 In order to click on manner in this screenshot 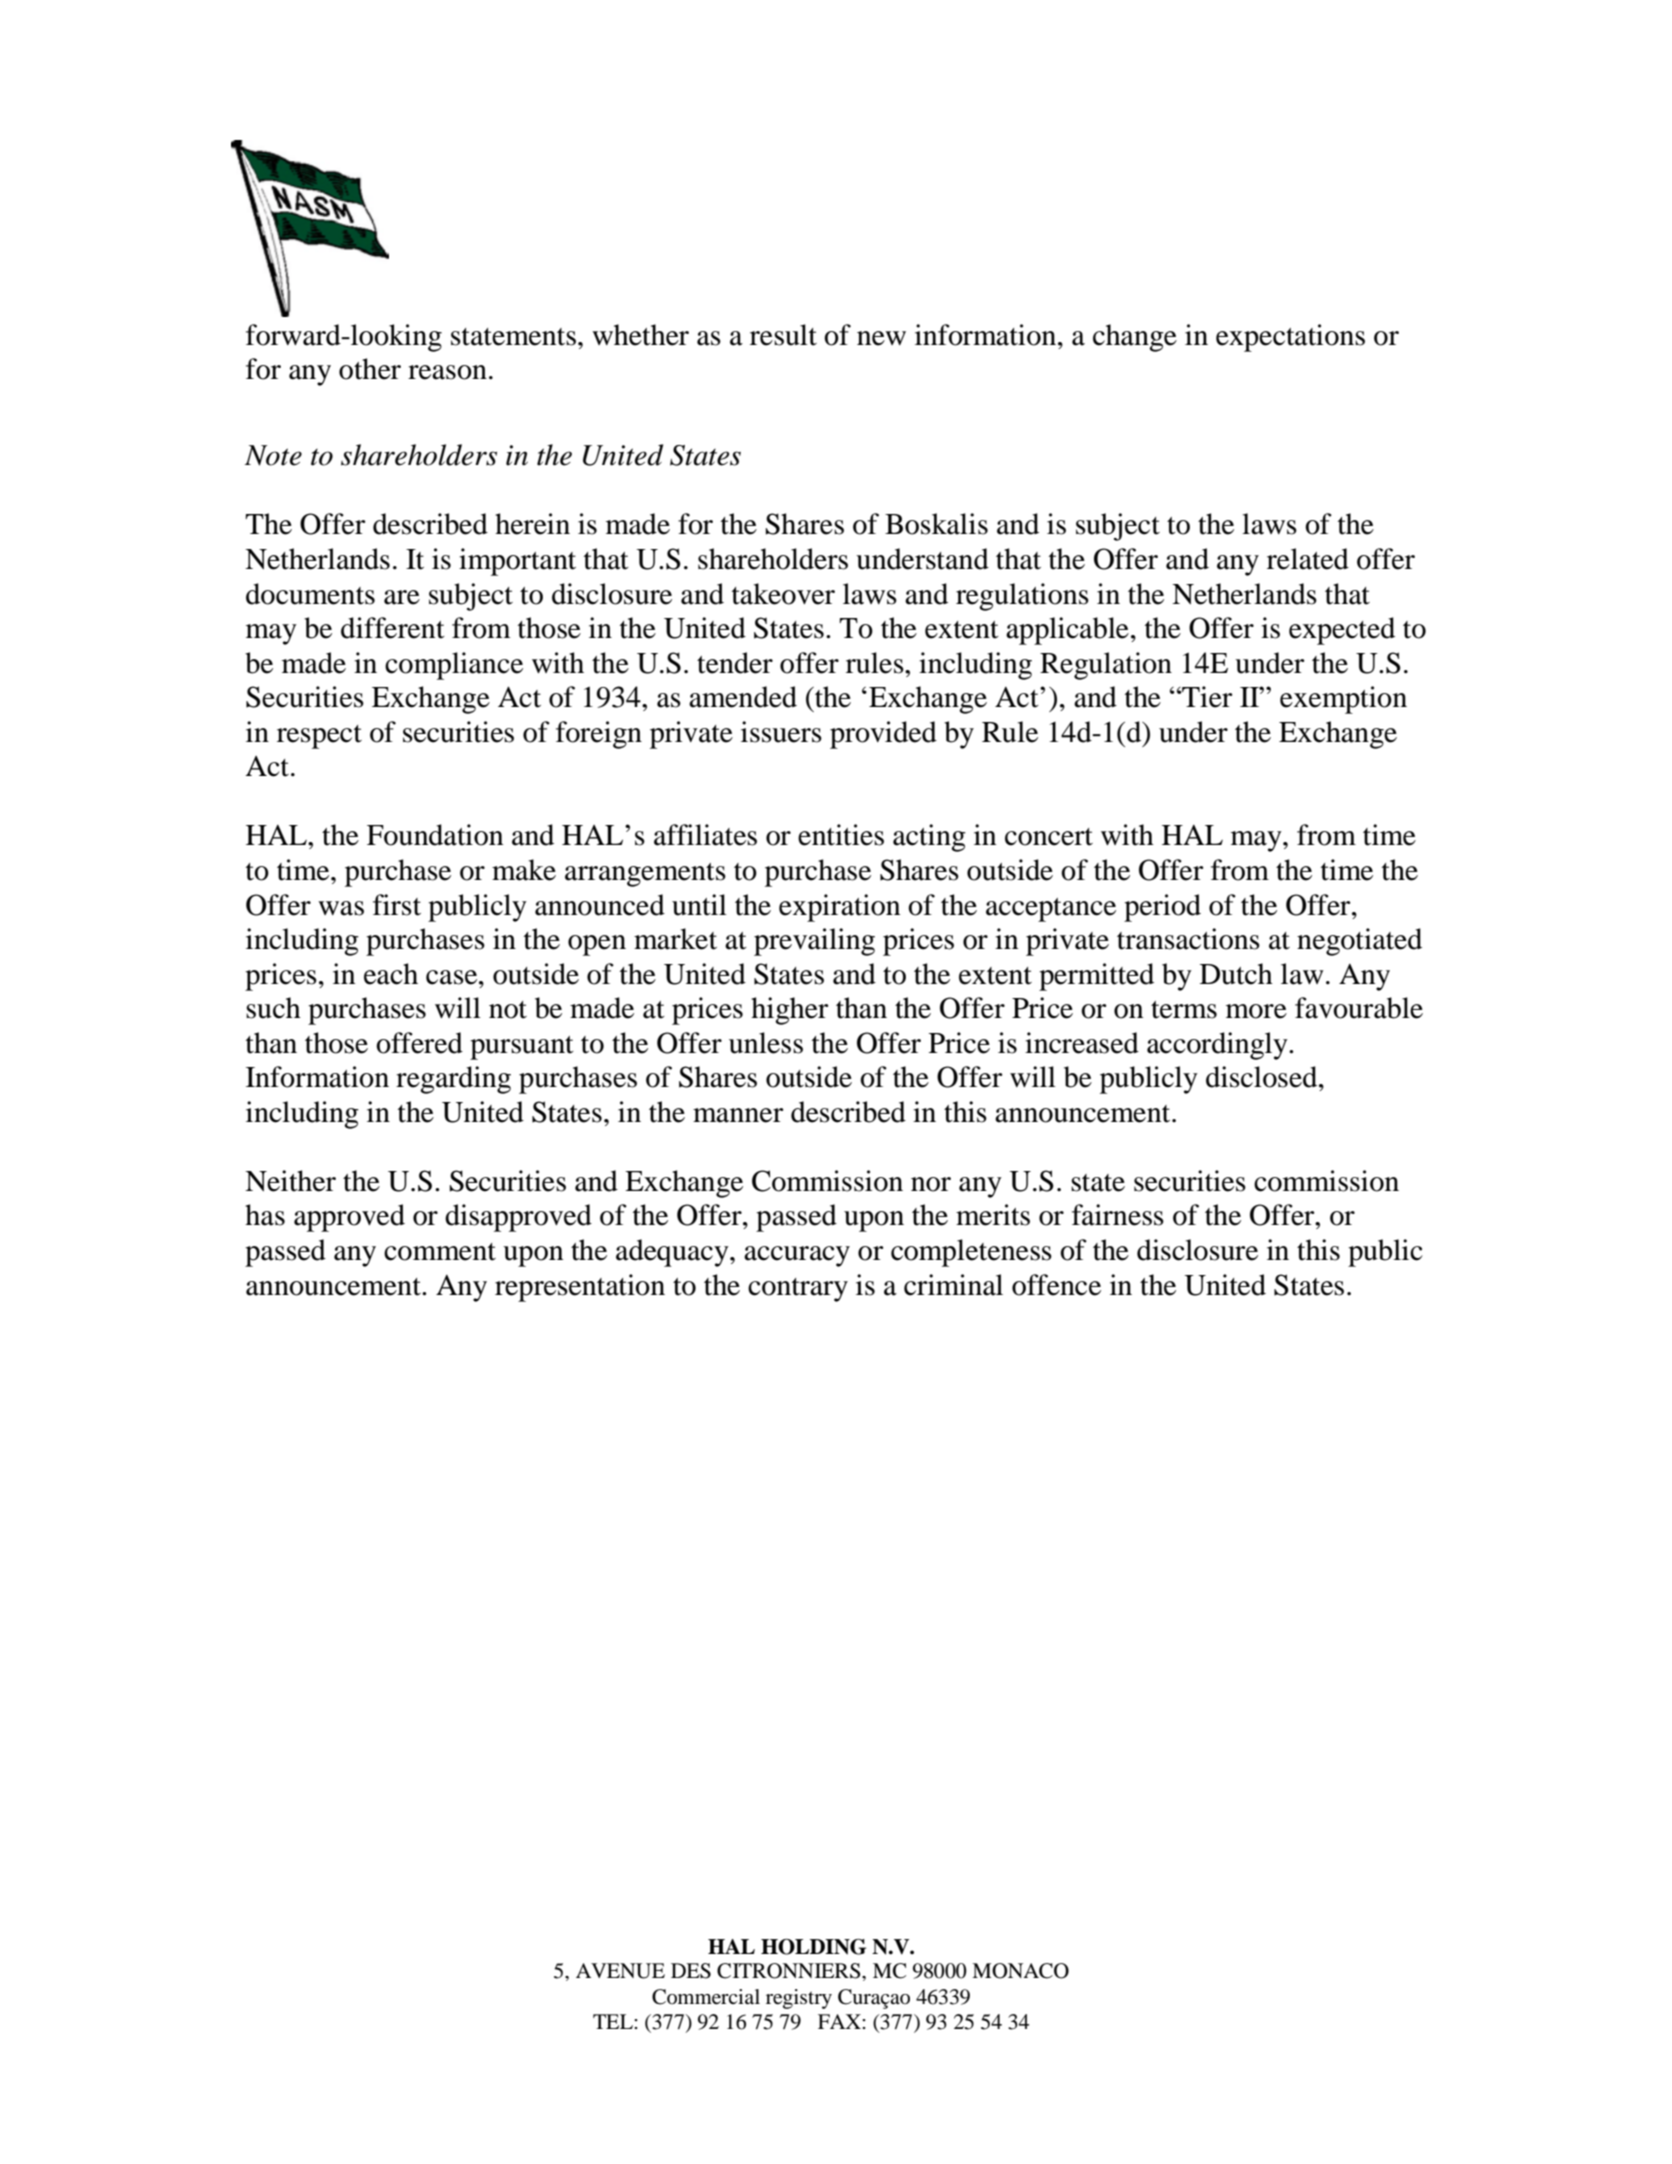, I will do `click(738, 1115)`.
